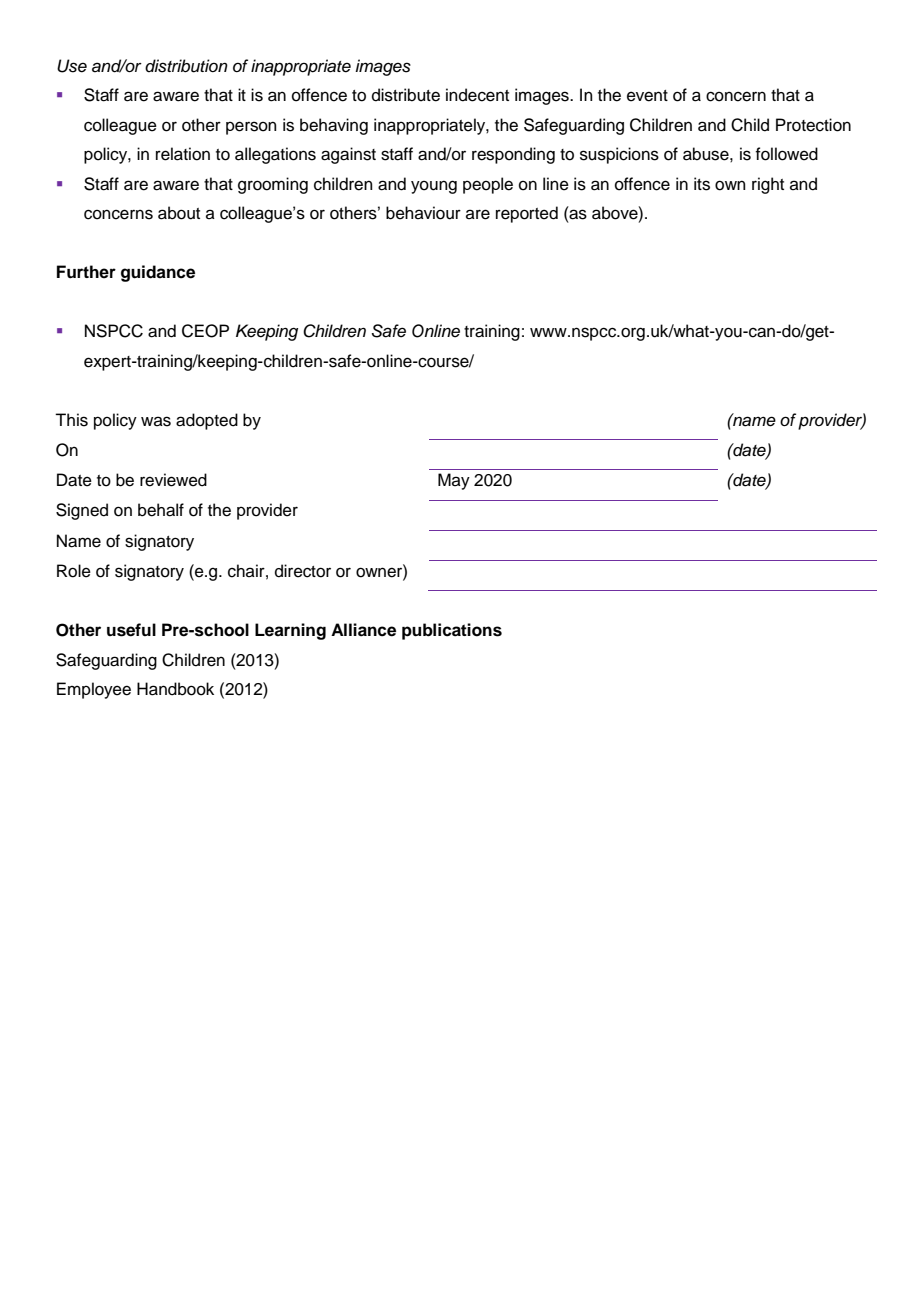 Image resolution: width=924 pixels, height=1308 pixels. What do you see at coordinates (423, 213) in the screenshot?
I see `behaviour` at bounding box center [423, 213].
